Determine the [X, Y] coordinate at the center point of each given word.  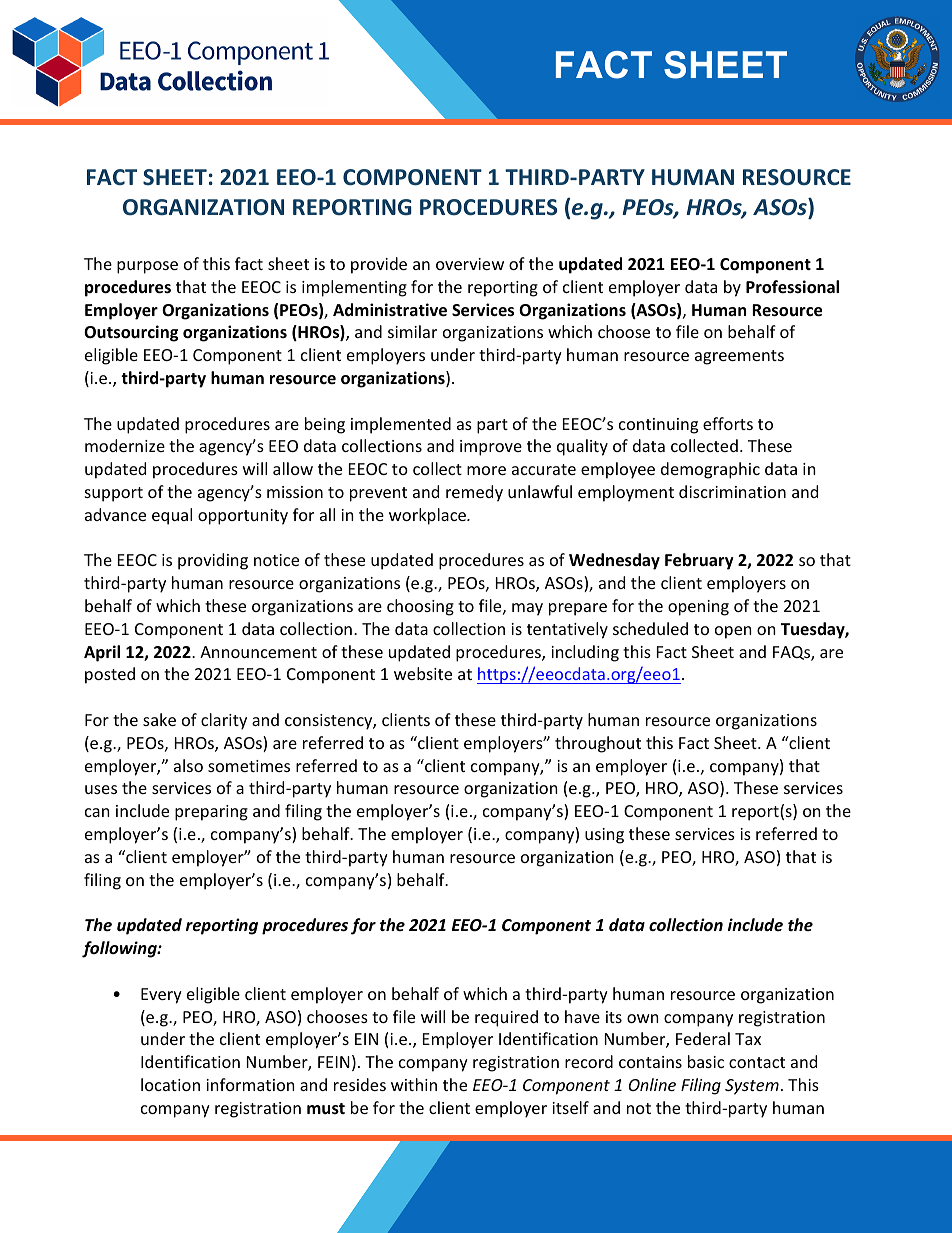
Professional [792, 287]
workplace [428, 516]
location [170, 1084]
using [604, 836]
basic [706, 1061]
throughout [598, 744]
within [414, 1084]
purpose [147, 267]
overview [470, 264]
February [699, 561]
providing [213, 561]
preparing [211, 813]
